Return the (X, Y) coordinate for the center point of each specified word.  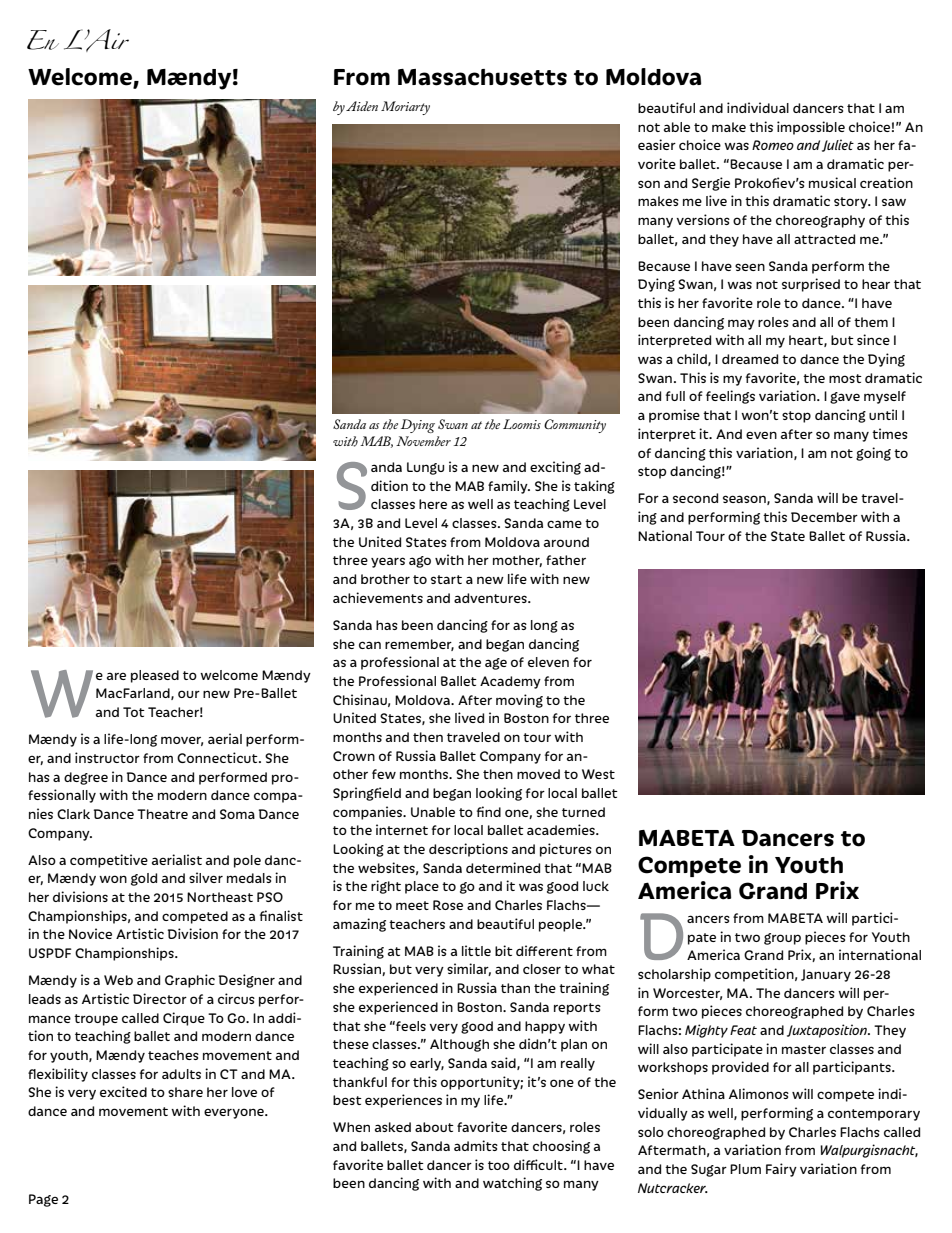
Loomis (522, 424)
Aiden (362, 106)
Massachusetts (482, 77)
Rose (448, 905)
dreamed (750, 359)
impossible (811, 128)
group (782, 939)
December (824, 517)
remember (419, 645)
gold (144, 879)
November (423, 441)
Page (43, 1200)
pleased (155, 676)
